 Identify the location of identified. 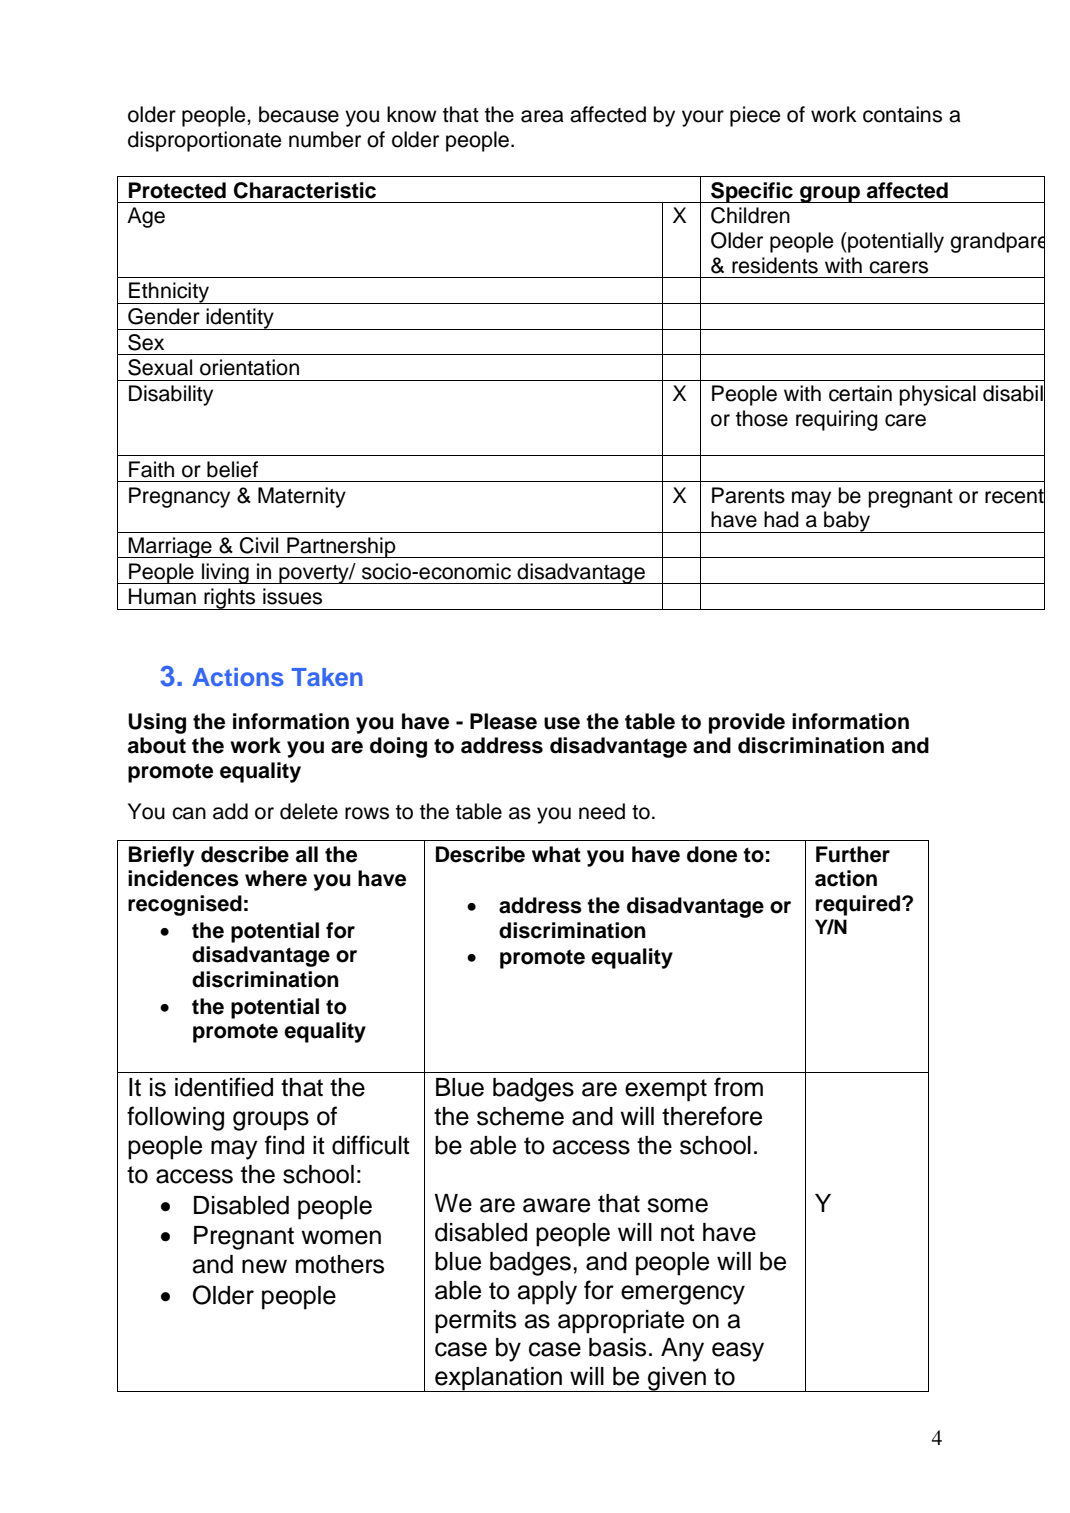
(224, 1087).
